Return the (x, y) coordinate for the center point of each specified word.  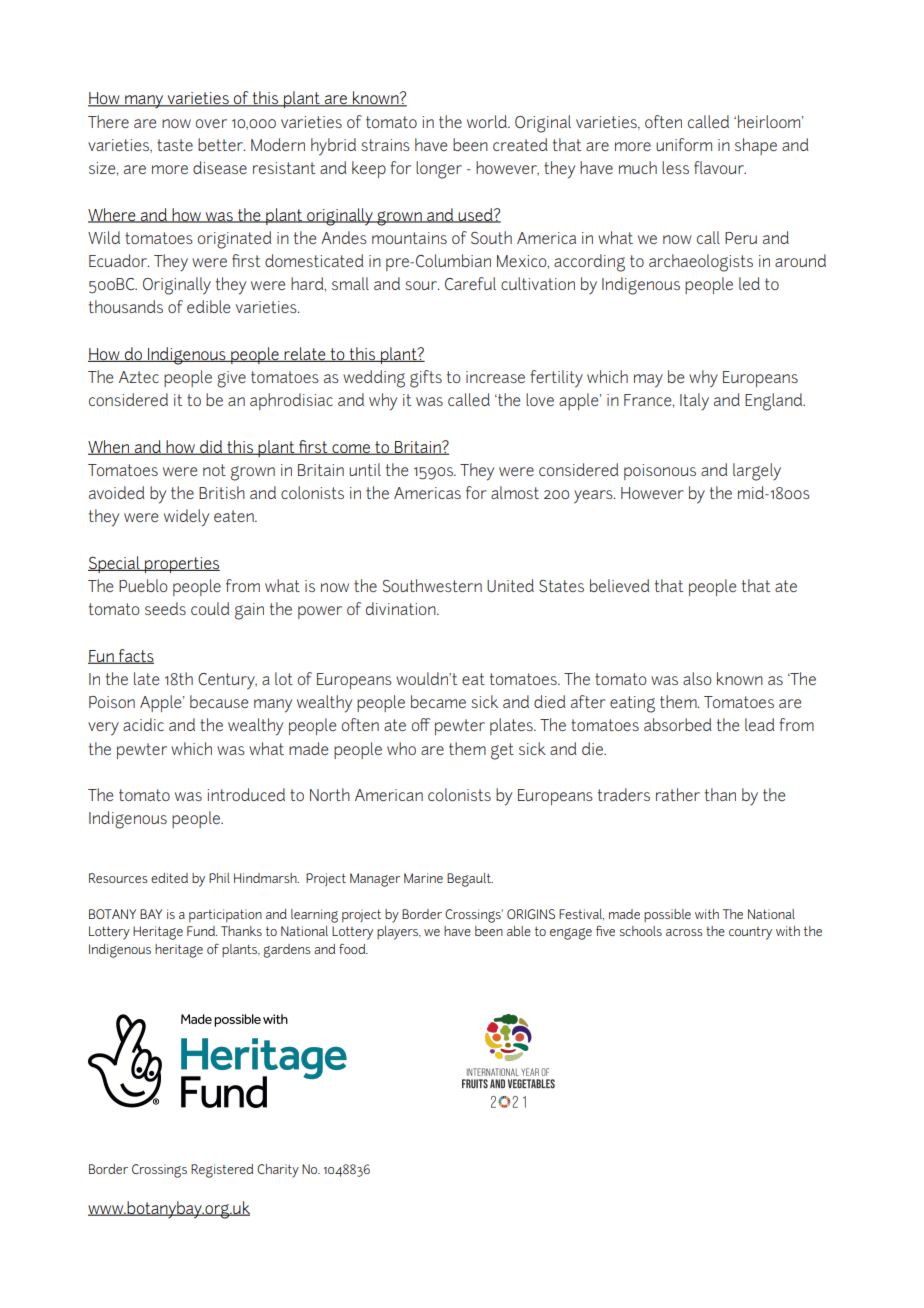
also (697, 678)
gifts (426, 379)
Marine (423, 878)
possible (667, 915)
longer (439, 170)
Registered (222, 1171)
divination (402, 608)
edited (169, 878)
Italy (694, 401)
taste (175, 145)
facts (135, 656)
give (231, 379)
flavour (720, 167)
